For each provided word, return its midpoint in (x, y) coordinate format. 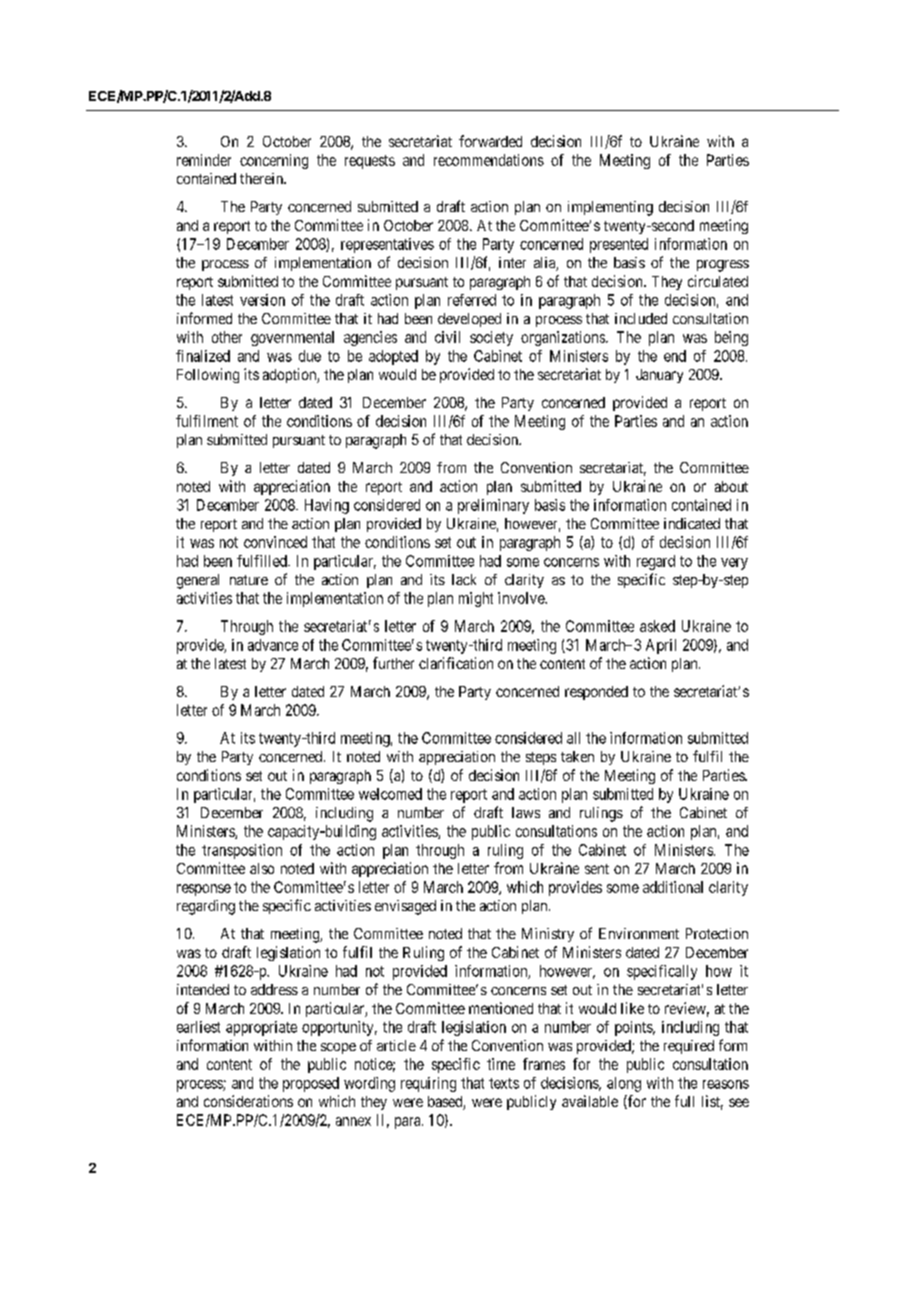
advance (273, 645)
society (491, 338)
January (659, 376)
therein (262, 178)
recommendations (489, 160)
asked (657, 626)
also (262, 868)
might (476, 599)
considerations (248, 1101)
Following (208, 375)
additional (673, 887)
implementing (610, 208)
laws (526, 812)
